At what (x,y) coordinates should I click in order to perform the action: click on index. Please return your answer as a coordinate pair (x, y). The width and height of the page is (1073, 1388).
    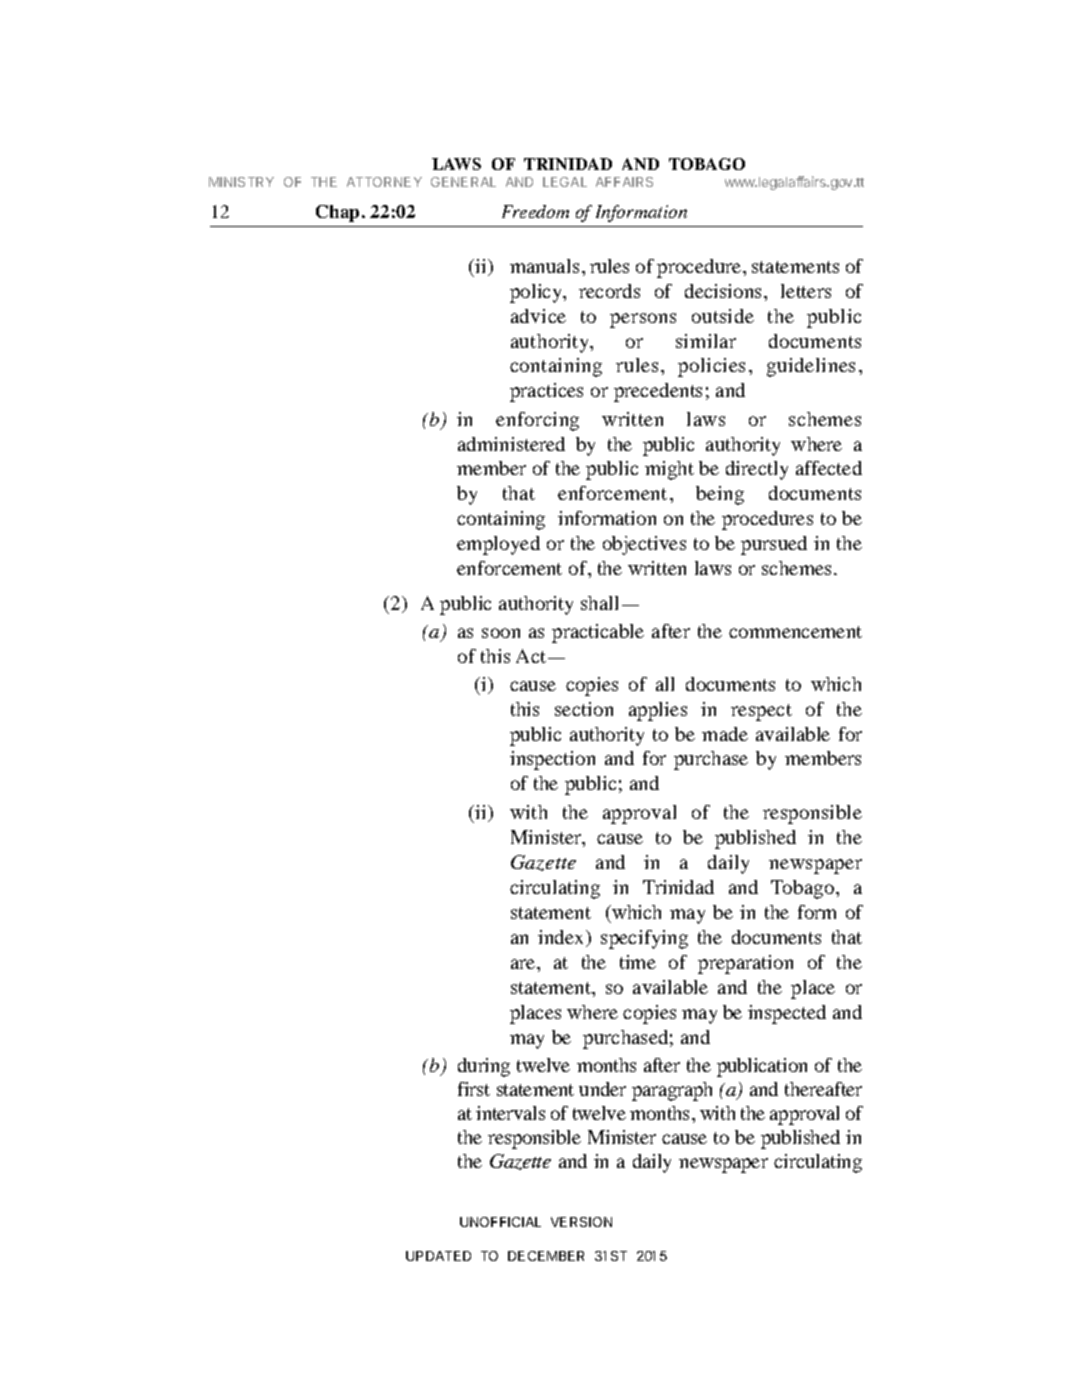
    Looking at the image, I should click on (562, 938).
